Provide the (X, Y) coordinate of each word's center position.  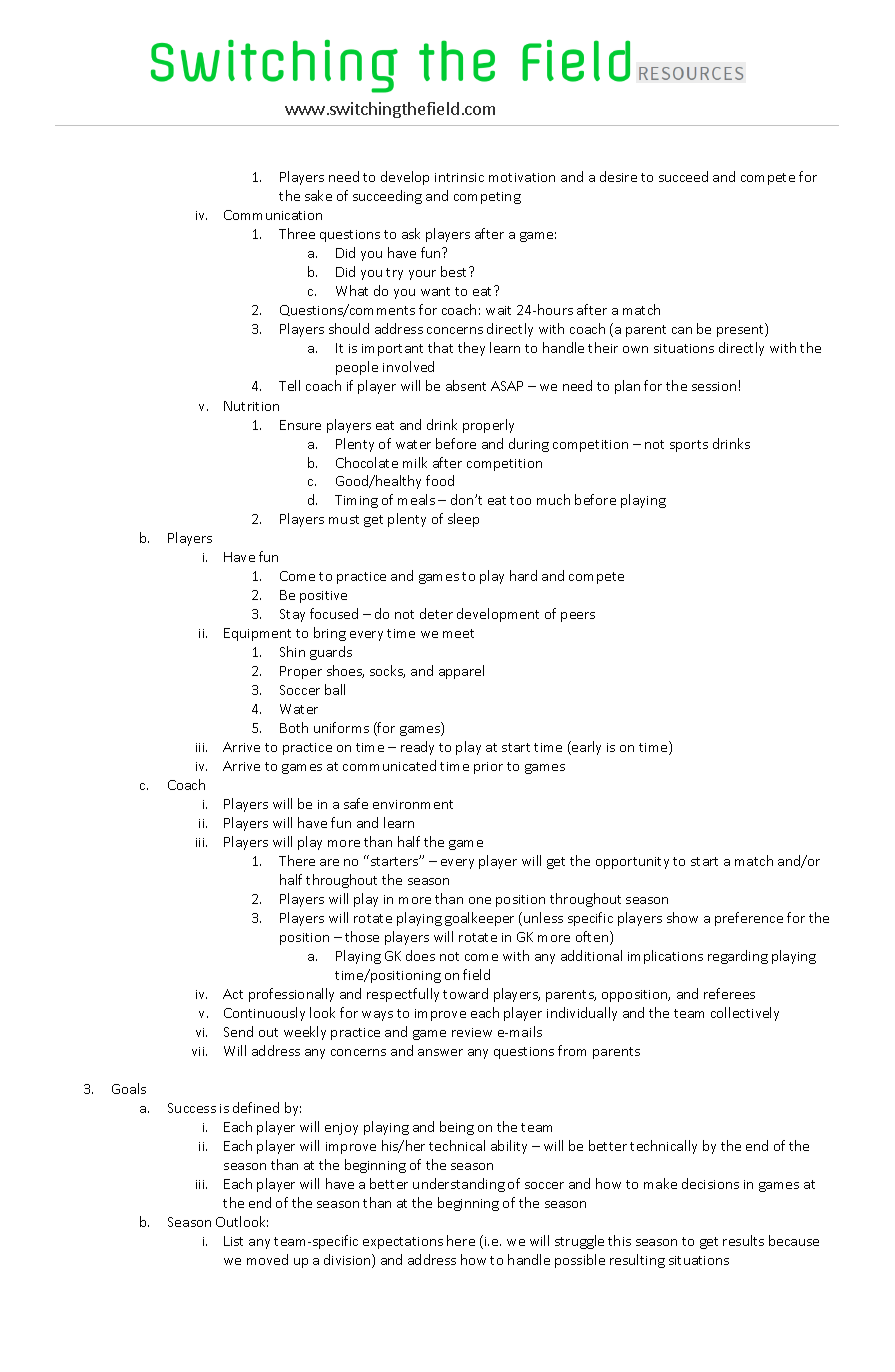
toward (465, 993)
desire (618, 176)
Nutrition (251, 406)
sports (689, 446)
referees (729, 993)
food (440, 480)
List (233, 1241)
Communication (273, 215)
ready (417, 748)
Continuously (264, 1014)
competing (487, 198)
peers (578, 617)
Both (294, 727)
